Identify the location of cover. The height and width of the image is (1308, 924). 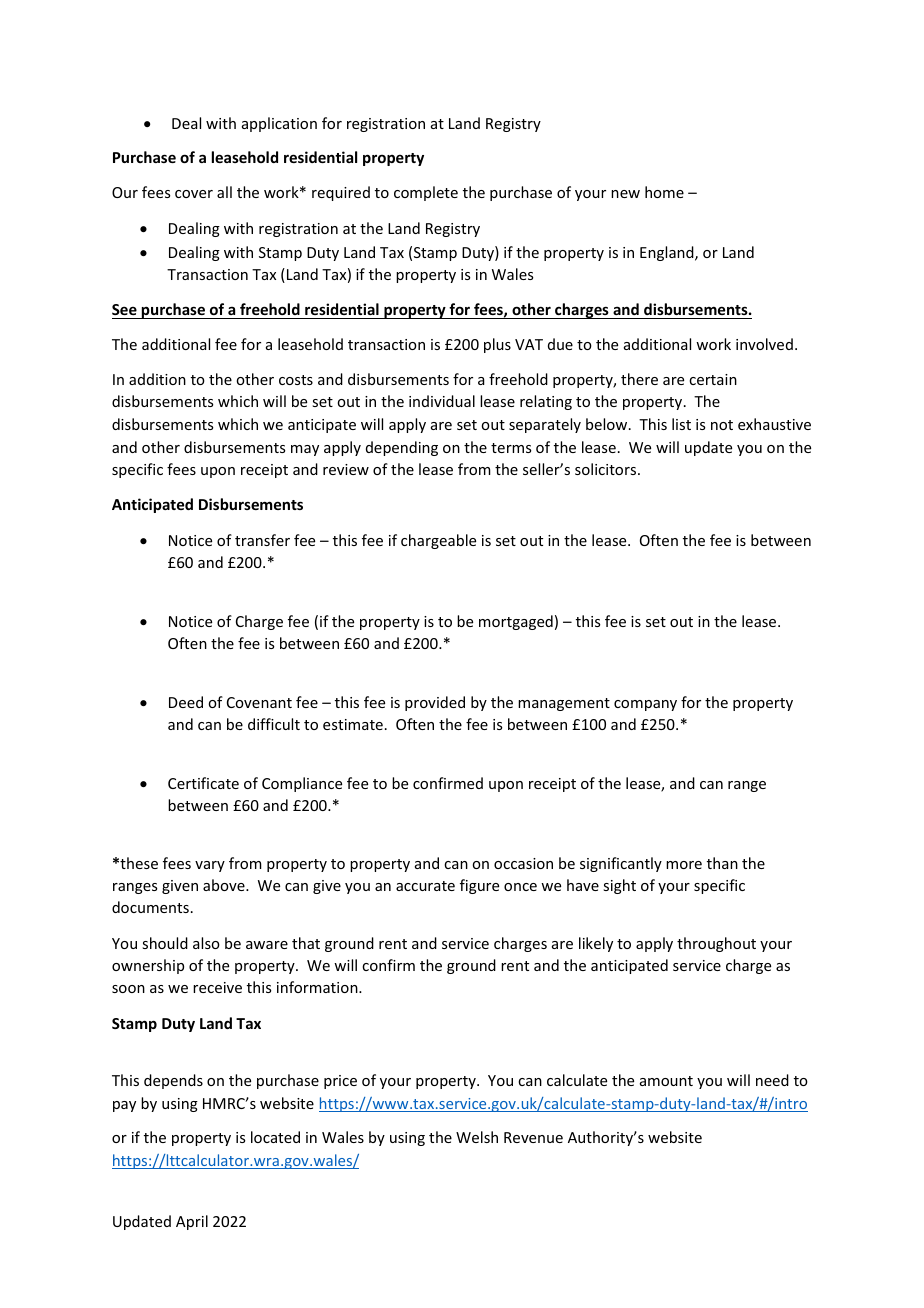
(194, 194).
